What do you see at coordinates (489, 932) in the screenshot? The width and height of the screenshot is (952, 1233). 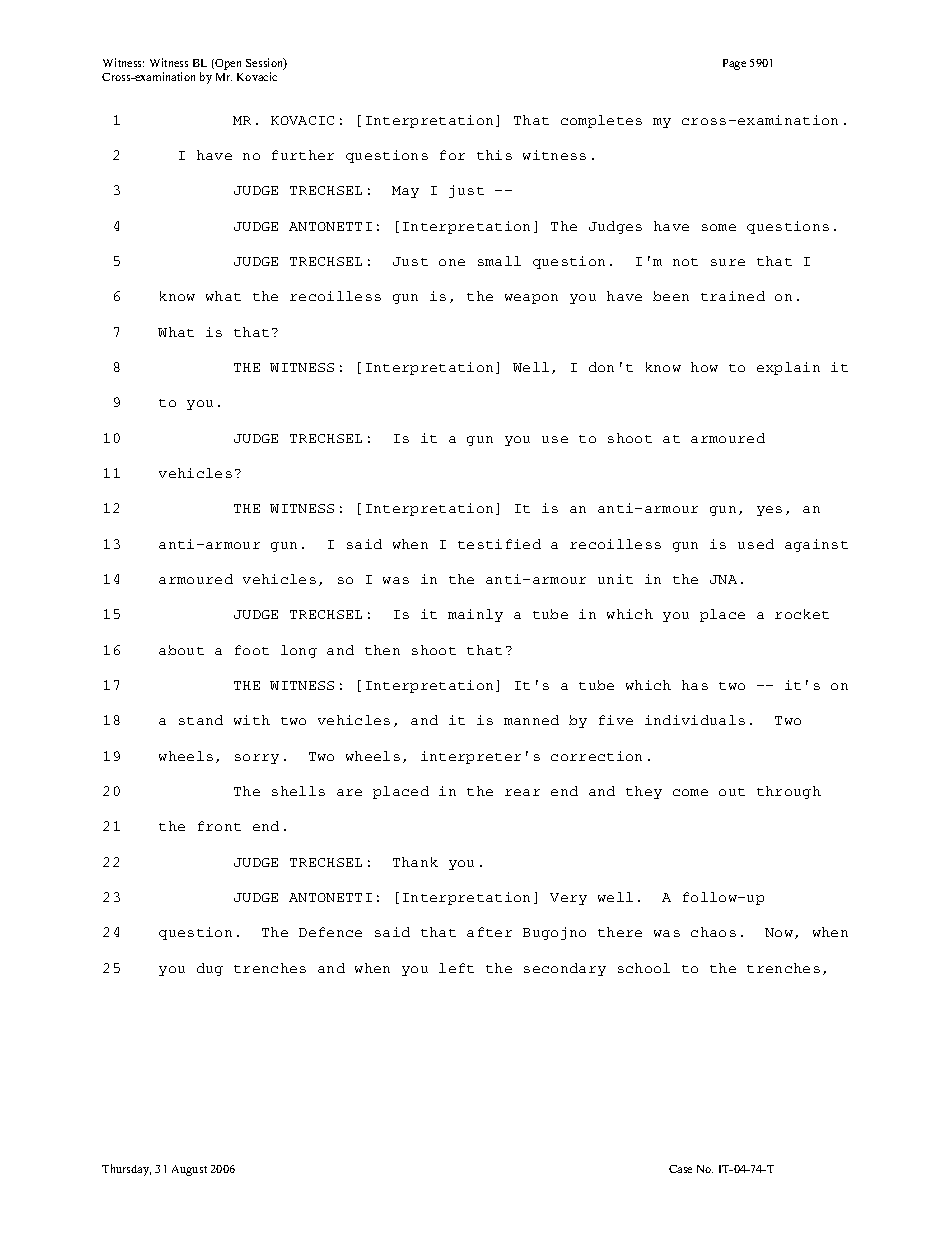 I see `after` at bounding box center [489, 932].
